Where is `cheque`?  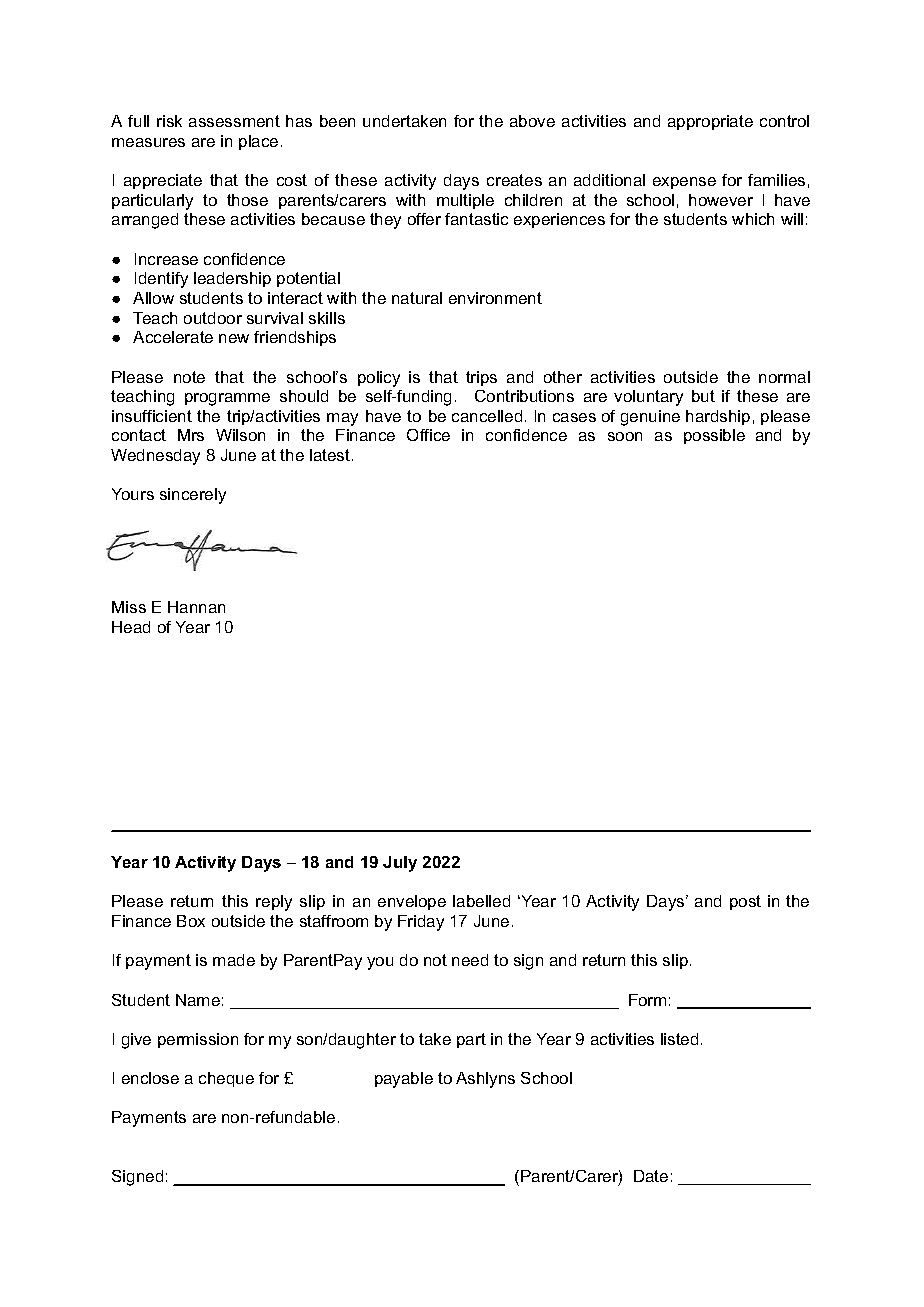 cheque is located at coordinates (226, 1079).
